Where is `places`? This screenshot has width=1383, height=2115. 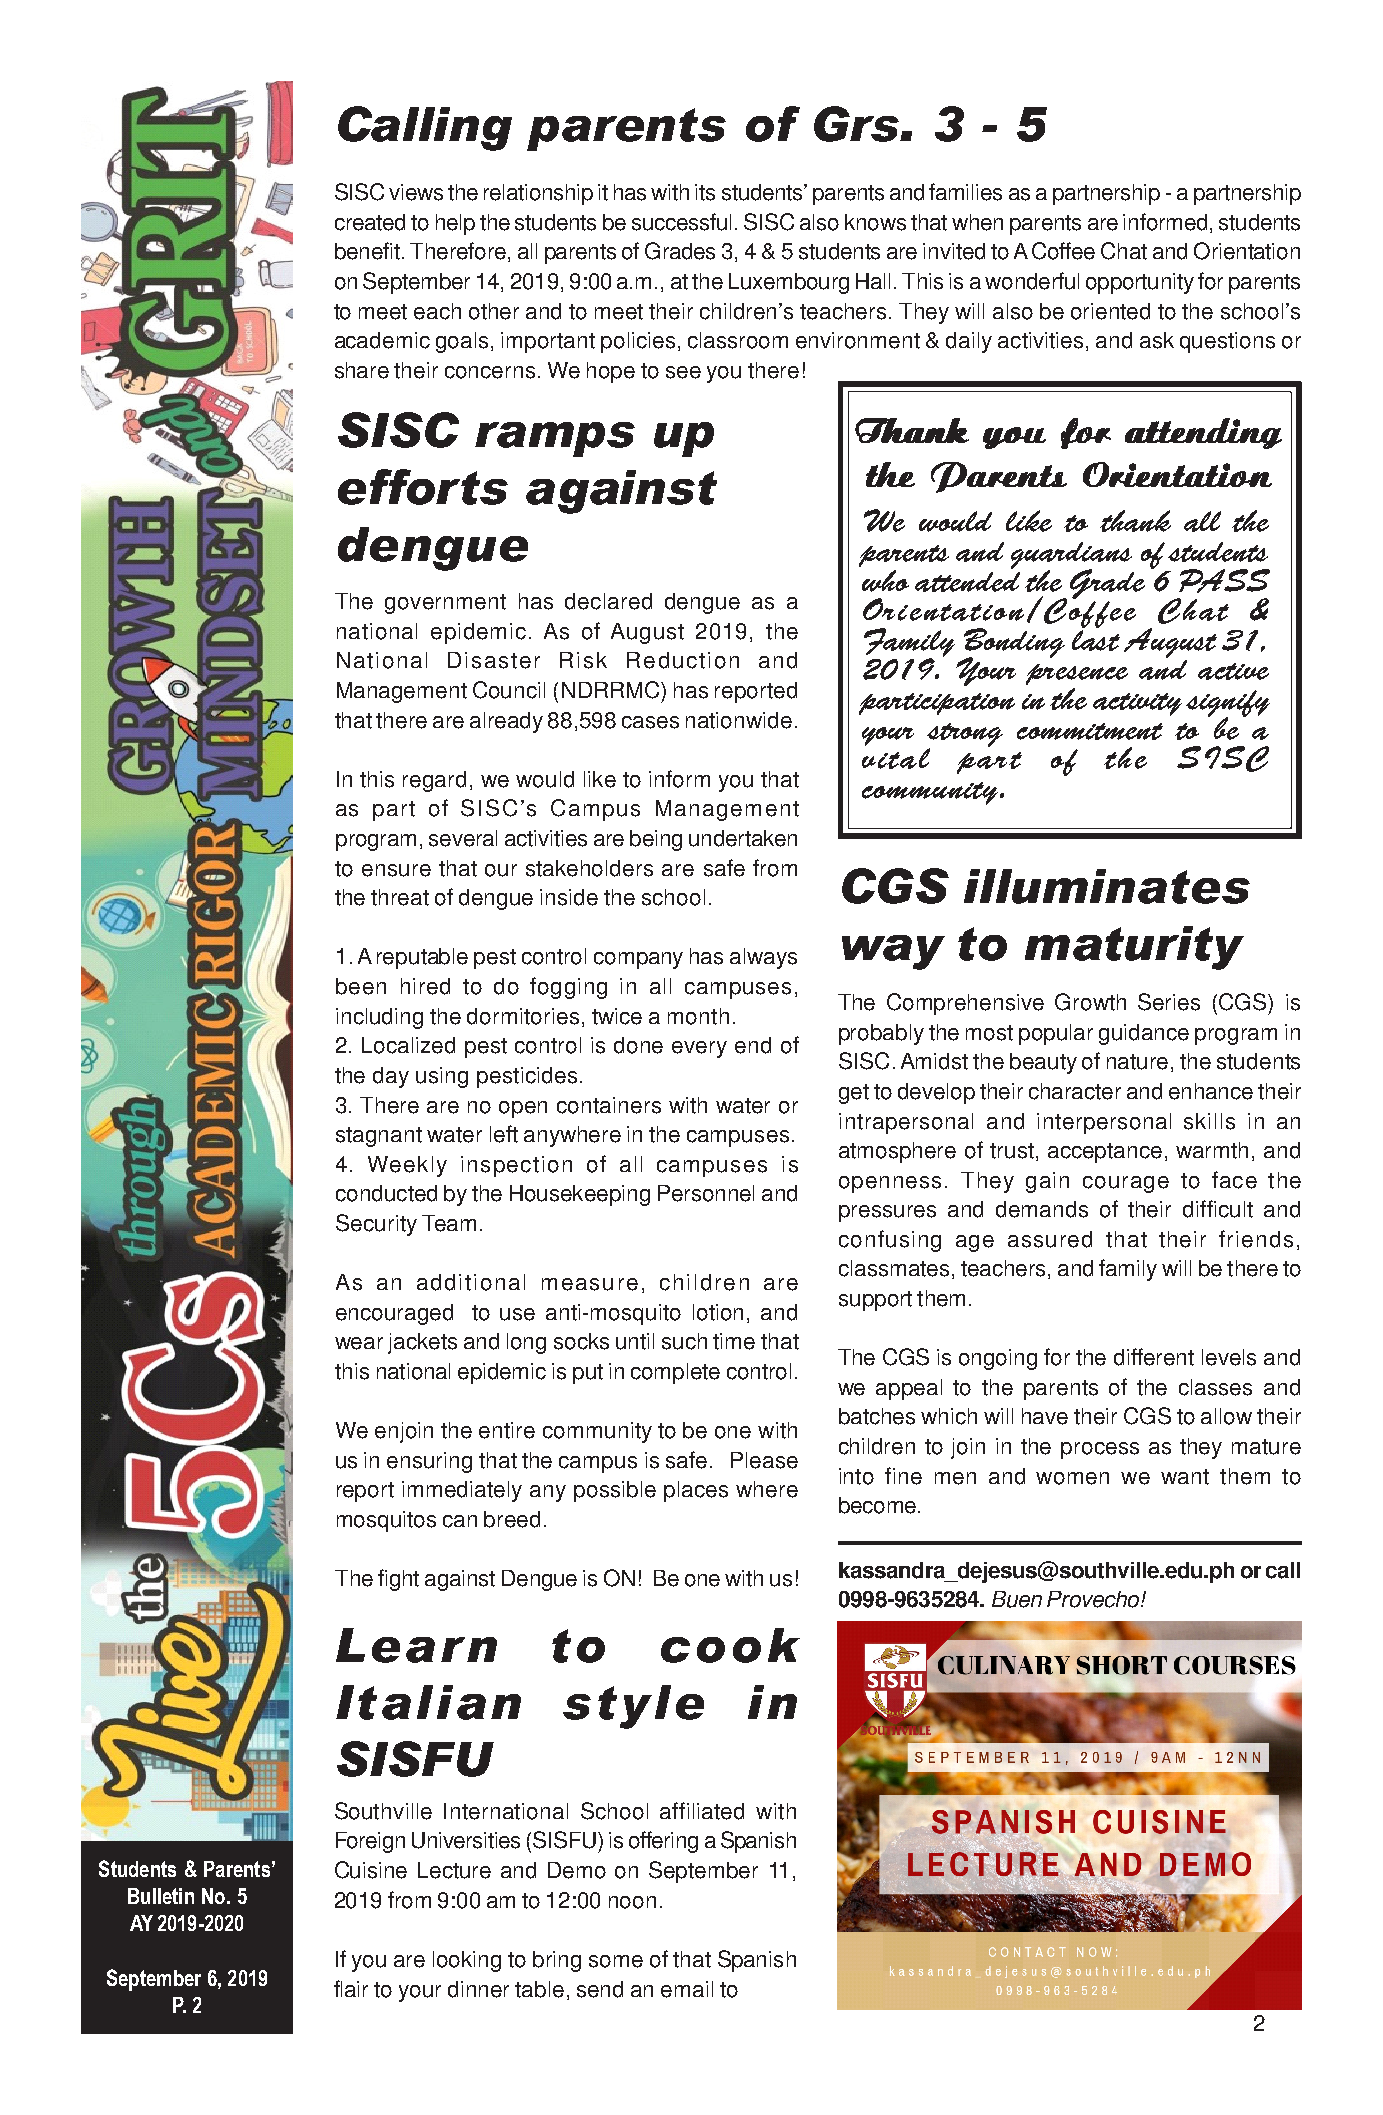 places is located at coordinates (696, 1491).
